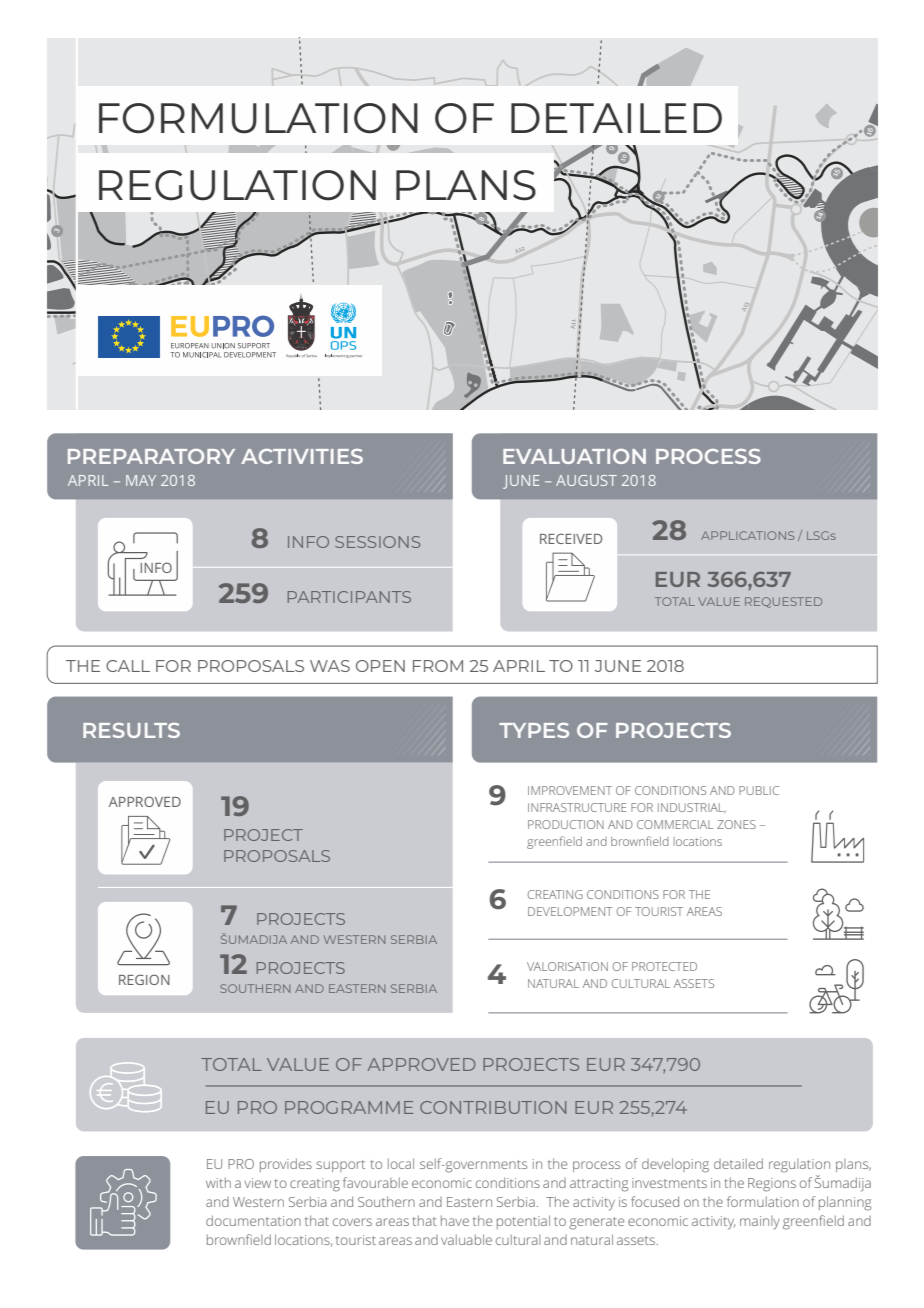 This document has height=1308, width=924. Describe the element at coordinates (131, 730) in the document. I see `RESULTS` at that location.
